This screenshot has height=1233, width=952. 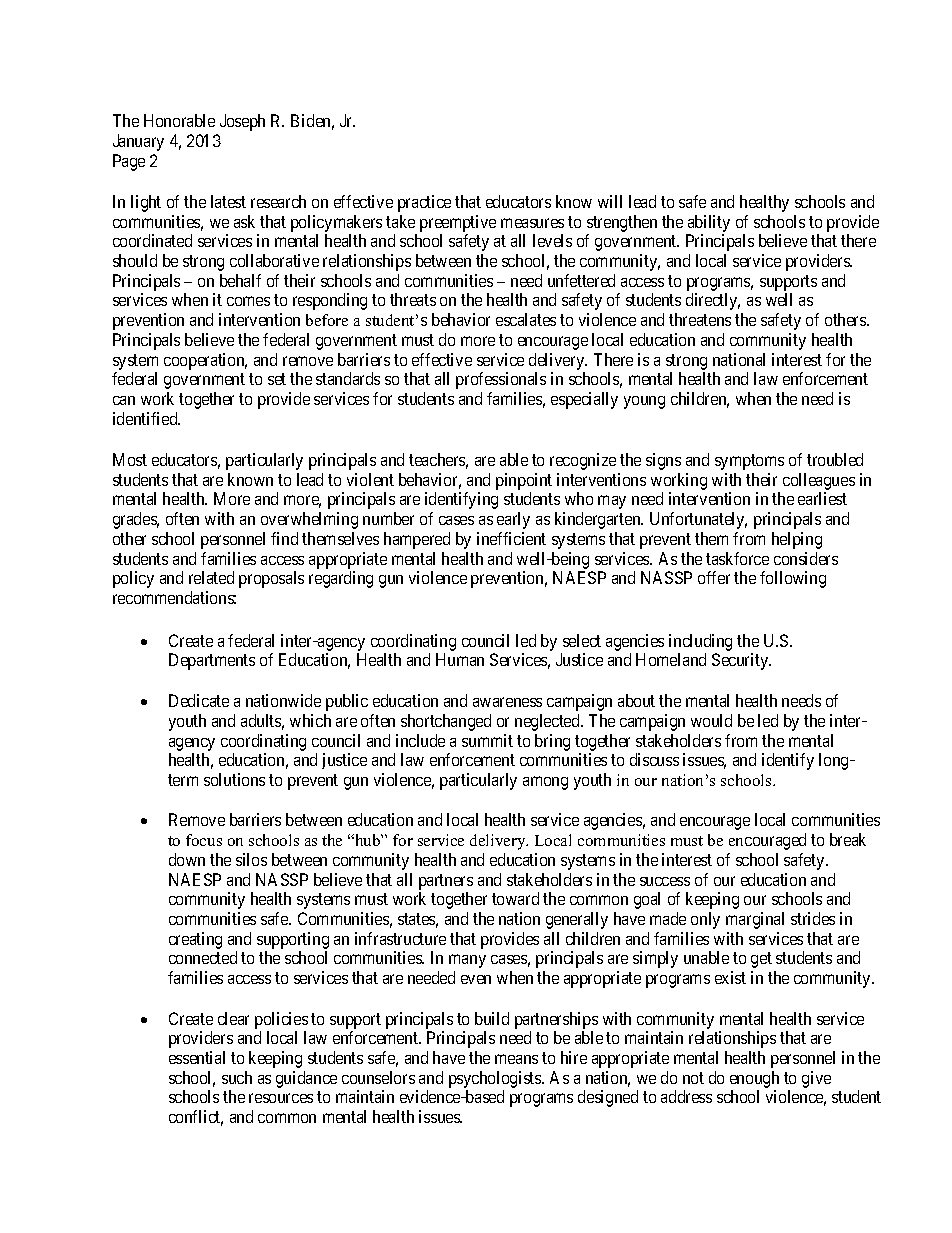 I want to click on Dedicate, so click(x=199, y=700).
